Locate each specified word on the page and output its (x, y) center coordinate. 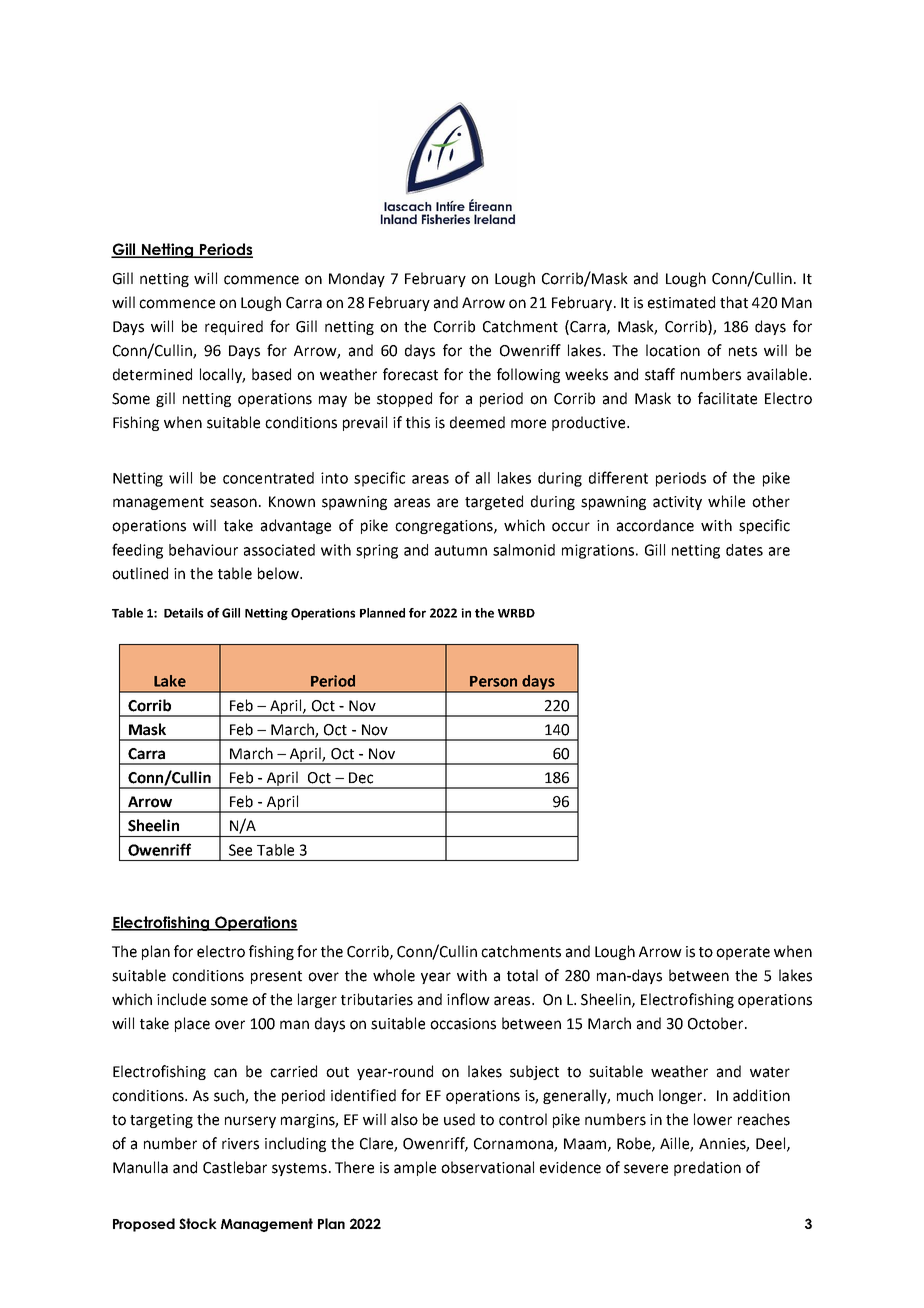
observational (487, 1167)
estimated (681, 302)
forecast (410, 374)
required (234, 327)
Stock (198, 1223)
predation (707, 1168)
